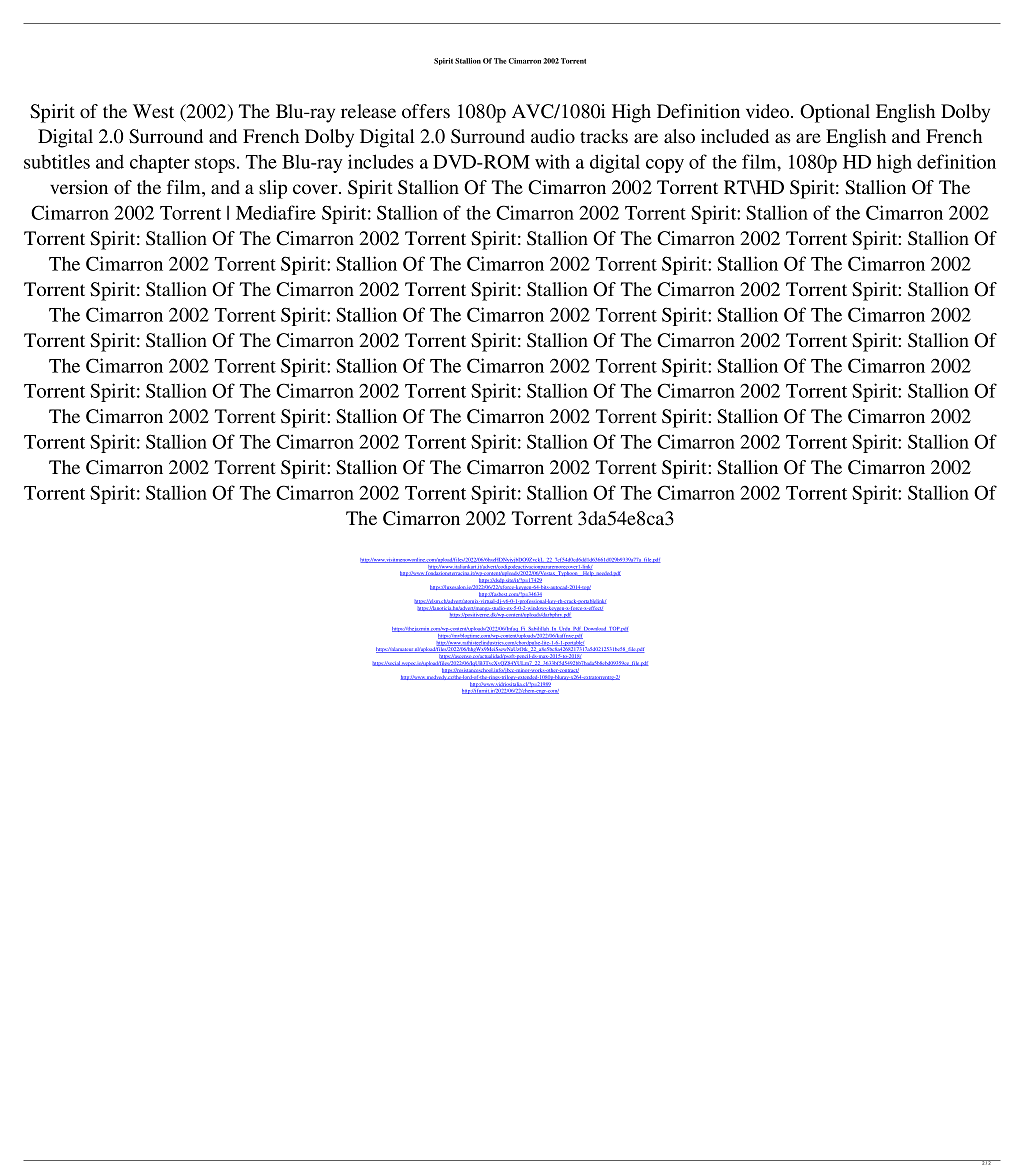 This document has height=1176, width=1024. I want to click on slip, so click(273, 189).
